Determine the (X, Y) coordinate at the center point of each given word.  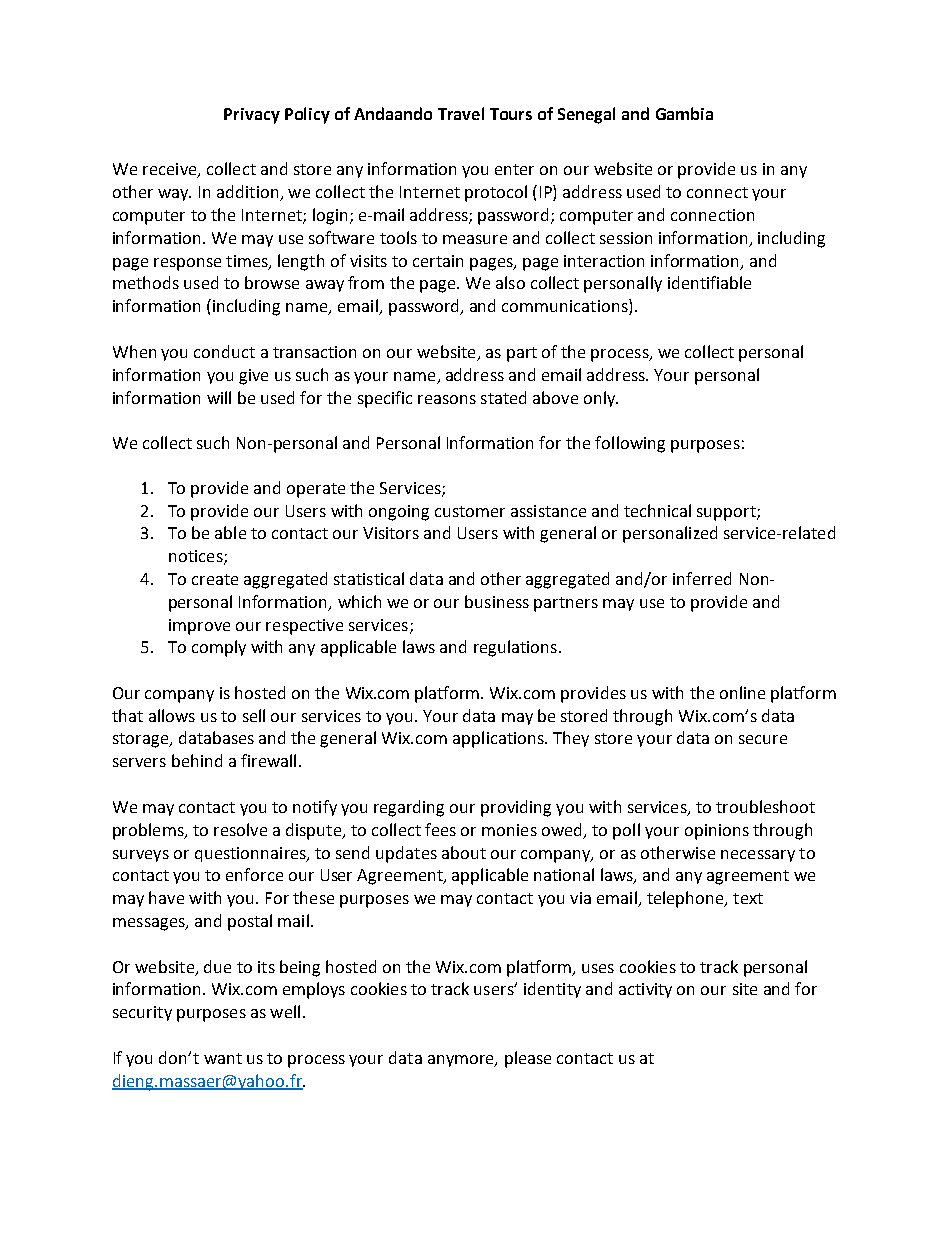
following (630, 444)
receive (171, 170)
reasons (447, 399)
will (219, 397)
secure (763, 739)
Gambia (684, 113)
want (223, 1058)
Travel (461, 113)
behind (197, 760)
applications (499, 739)
